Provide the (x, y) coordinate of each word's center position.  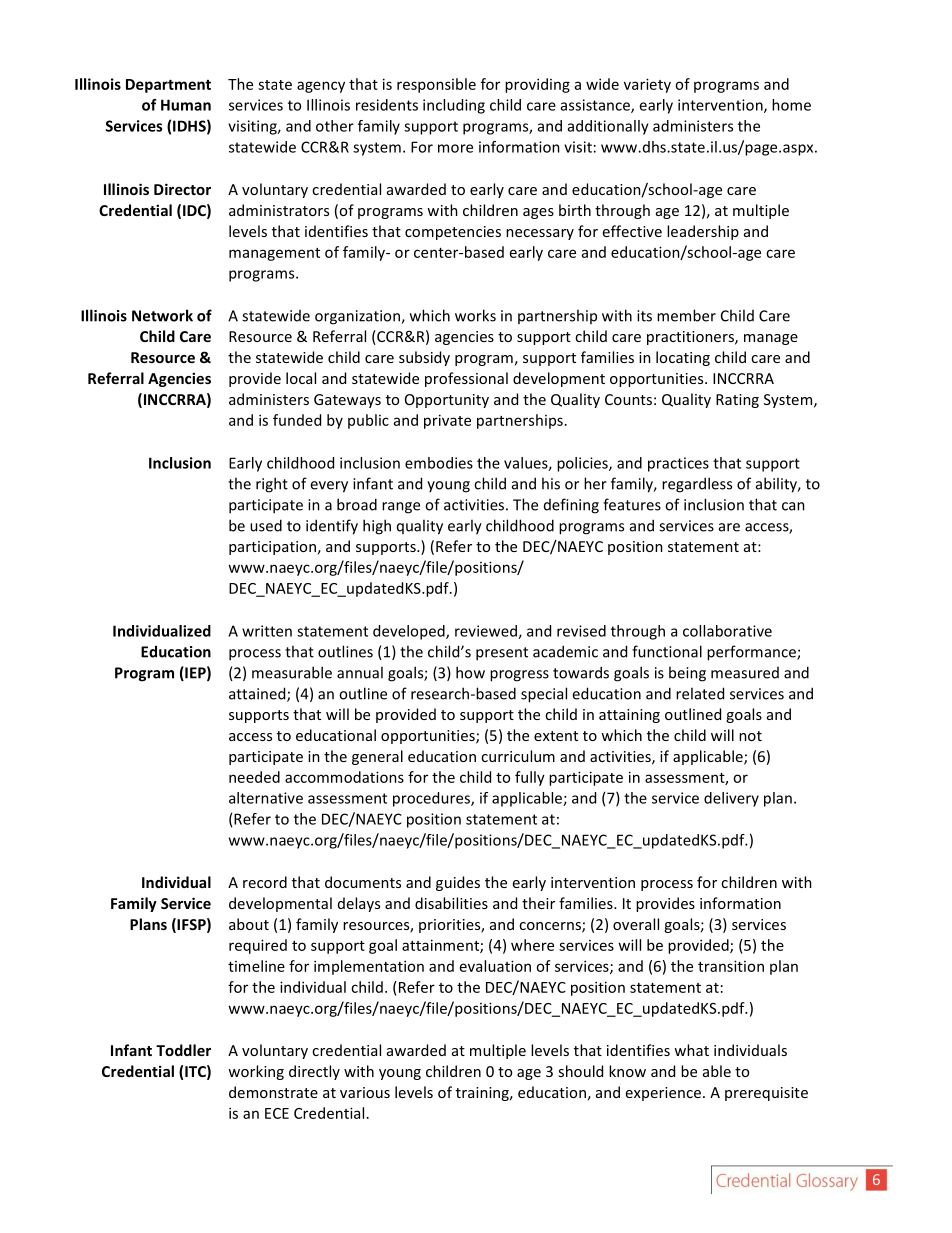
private (447, 421)
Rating (737, 401)
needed (254, 777)
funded (297, 420)
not (750, 736)
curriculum (518, 756)
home (791, 105)
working (256, 1072)
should (580, 1071)
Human (186, 105)
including (454, 106)
